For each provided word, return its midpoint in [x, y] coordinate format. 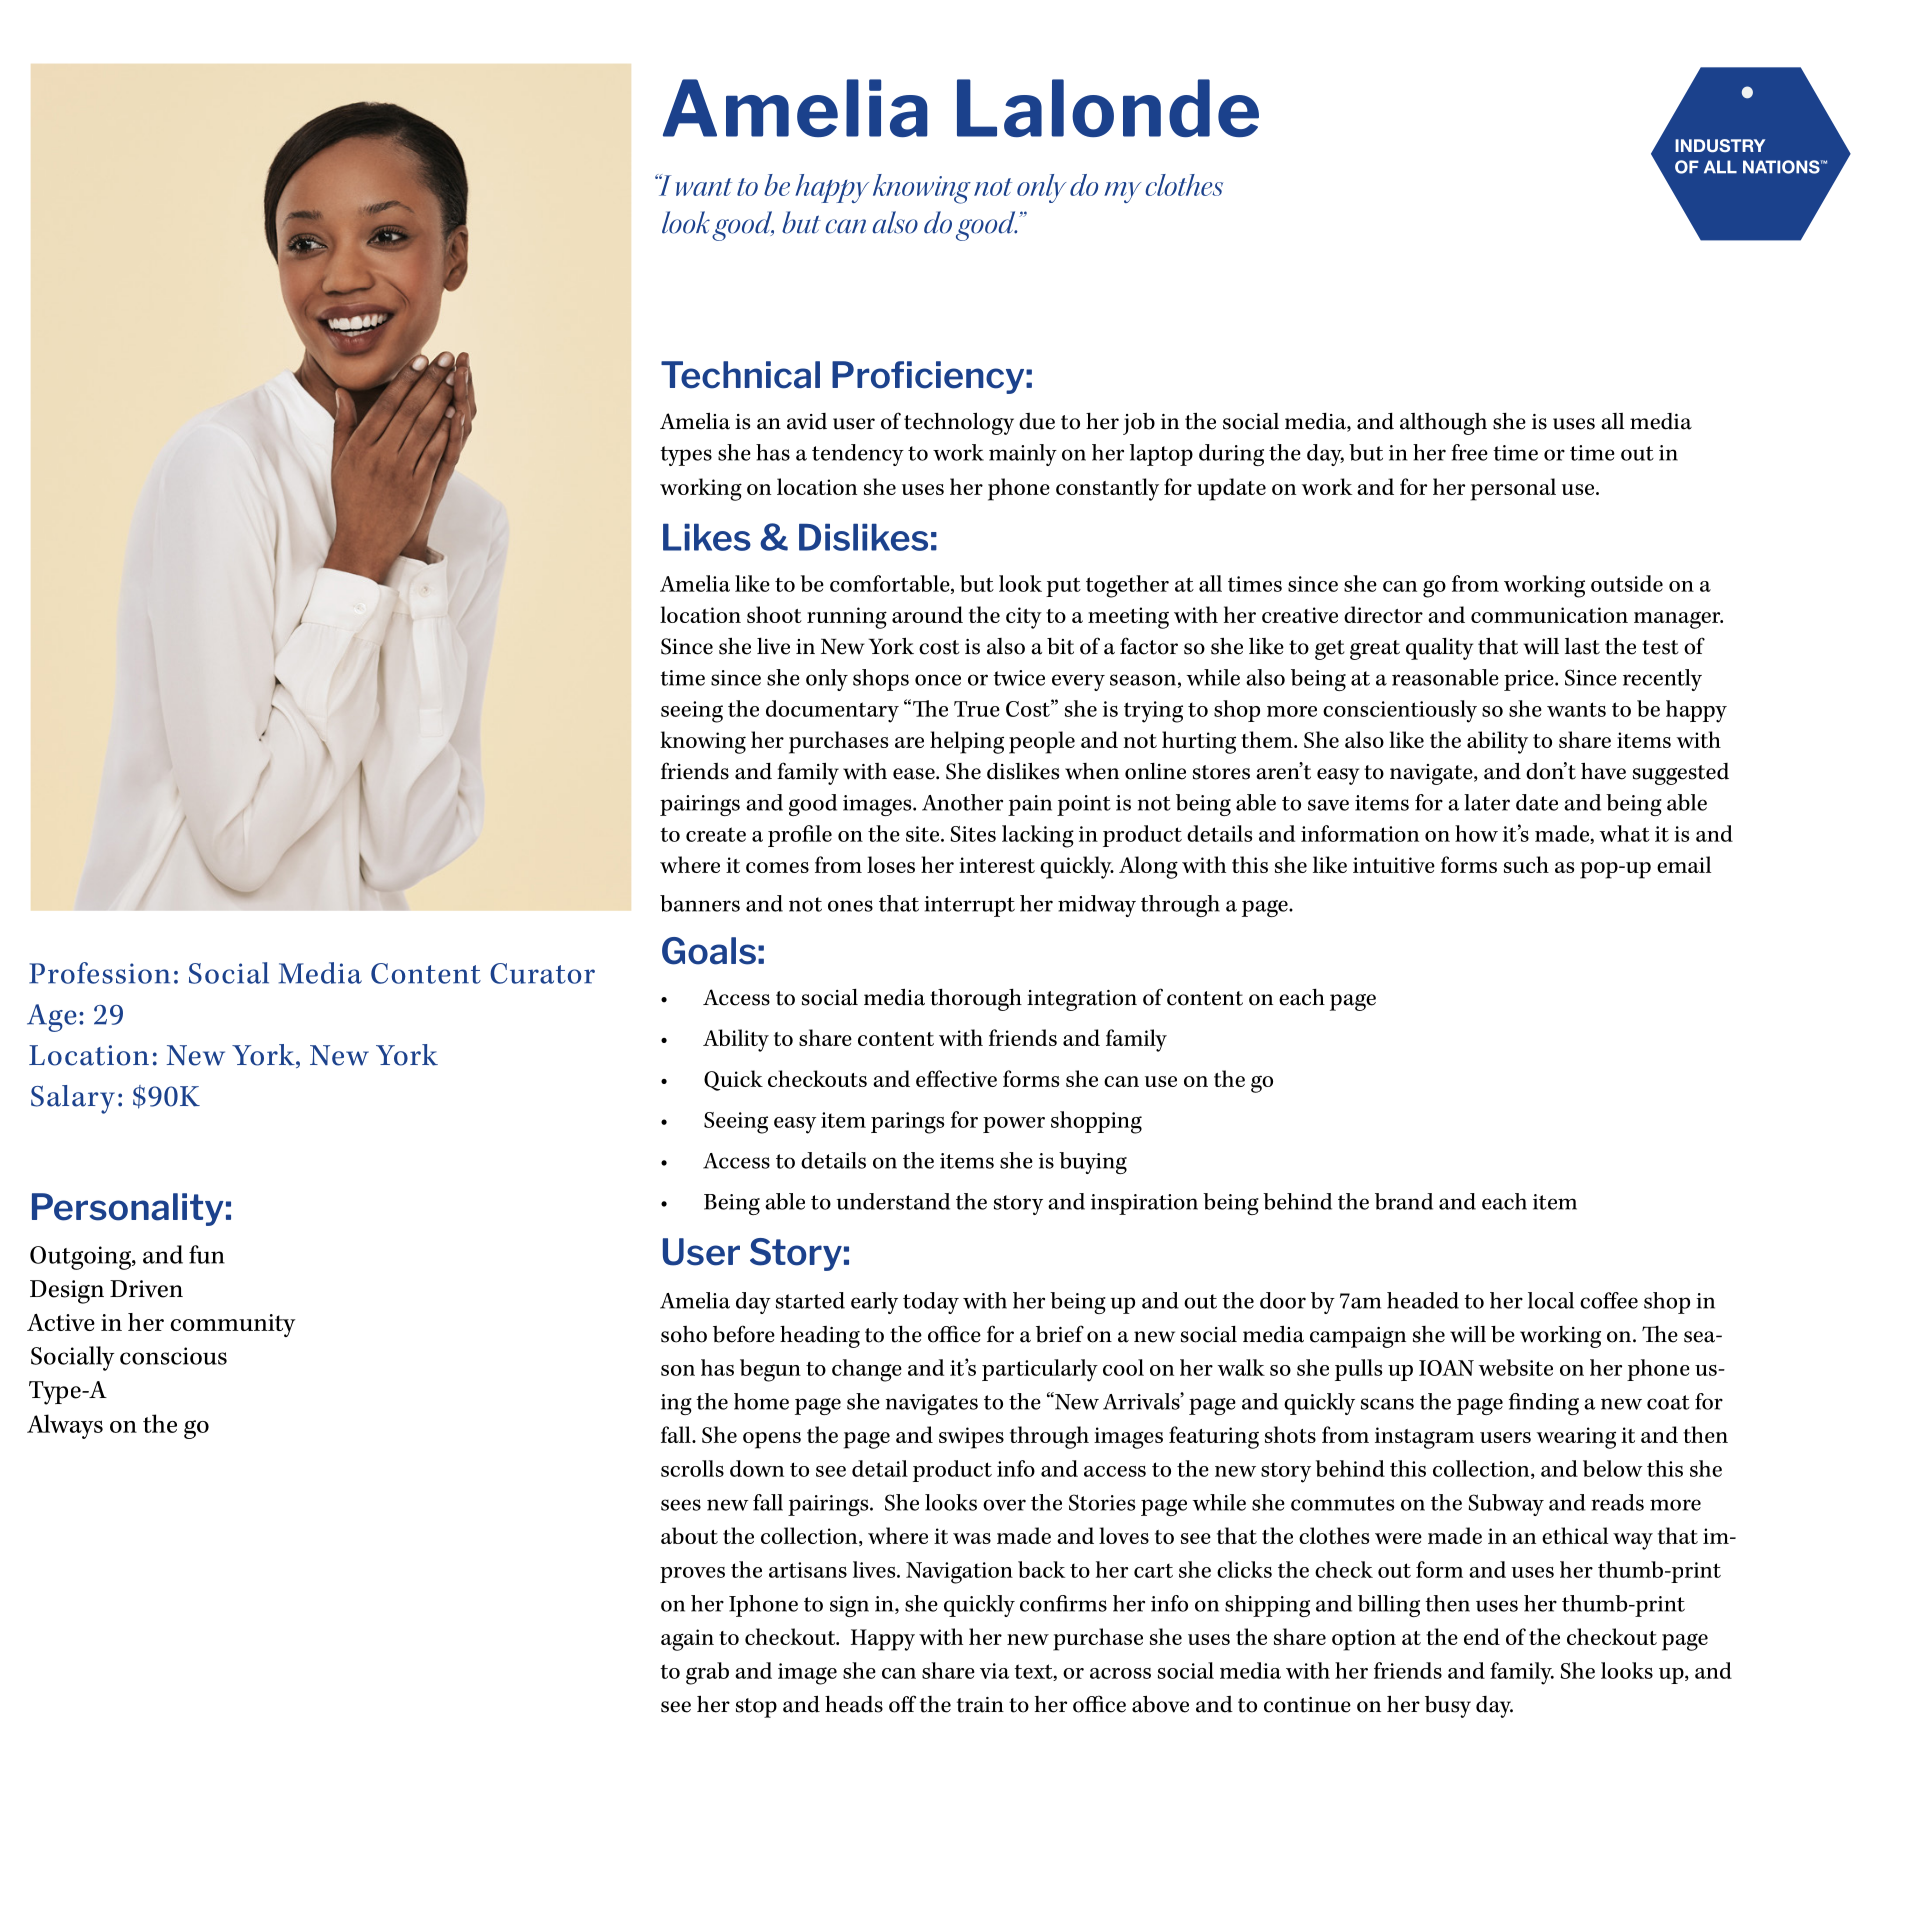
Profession [99, 973]
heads [854, 1704]
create [716, 834]
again [687, 1640]
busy [1448, 1707]
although [1443, 424]
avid [807, 421]
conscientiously [1400, 711]
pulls [1359, 1370]
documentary [832, 711]
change [867, 1370]
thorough [976, 1000]
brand [1404, 1201]
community [232, 1325]
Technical [740, 375]
